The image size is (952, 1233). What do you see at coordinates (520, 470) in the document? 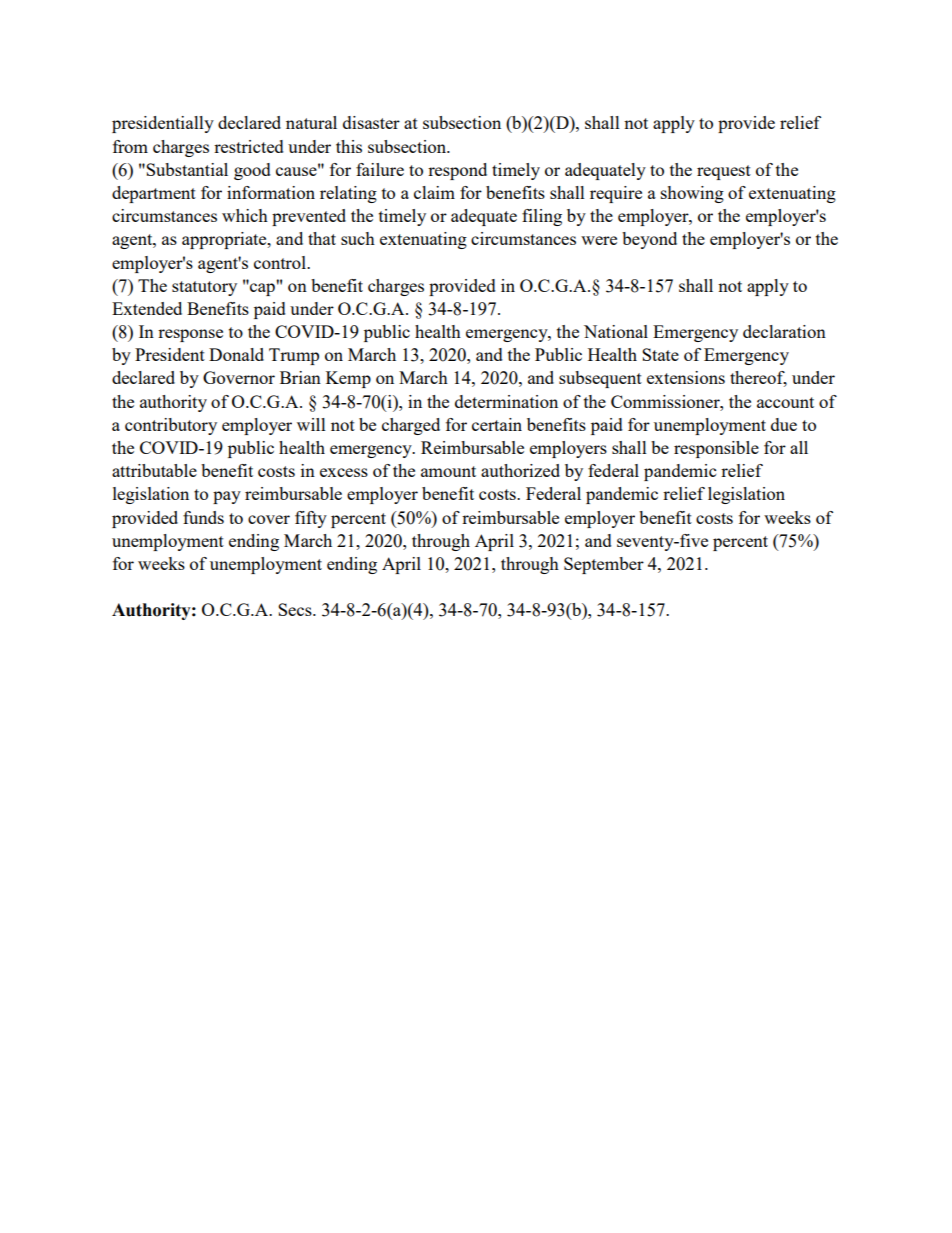
I see `authorized` at bounding box center [520, 470].
